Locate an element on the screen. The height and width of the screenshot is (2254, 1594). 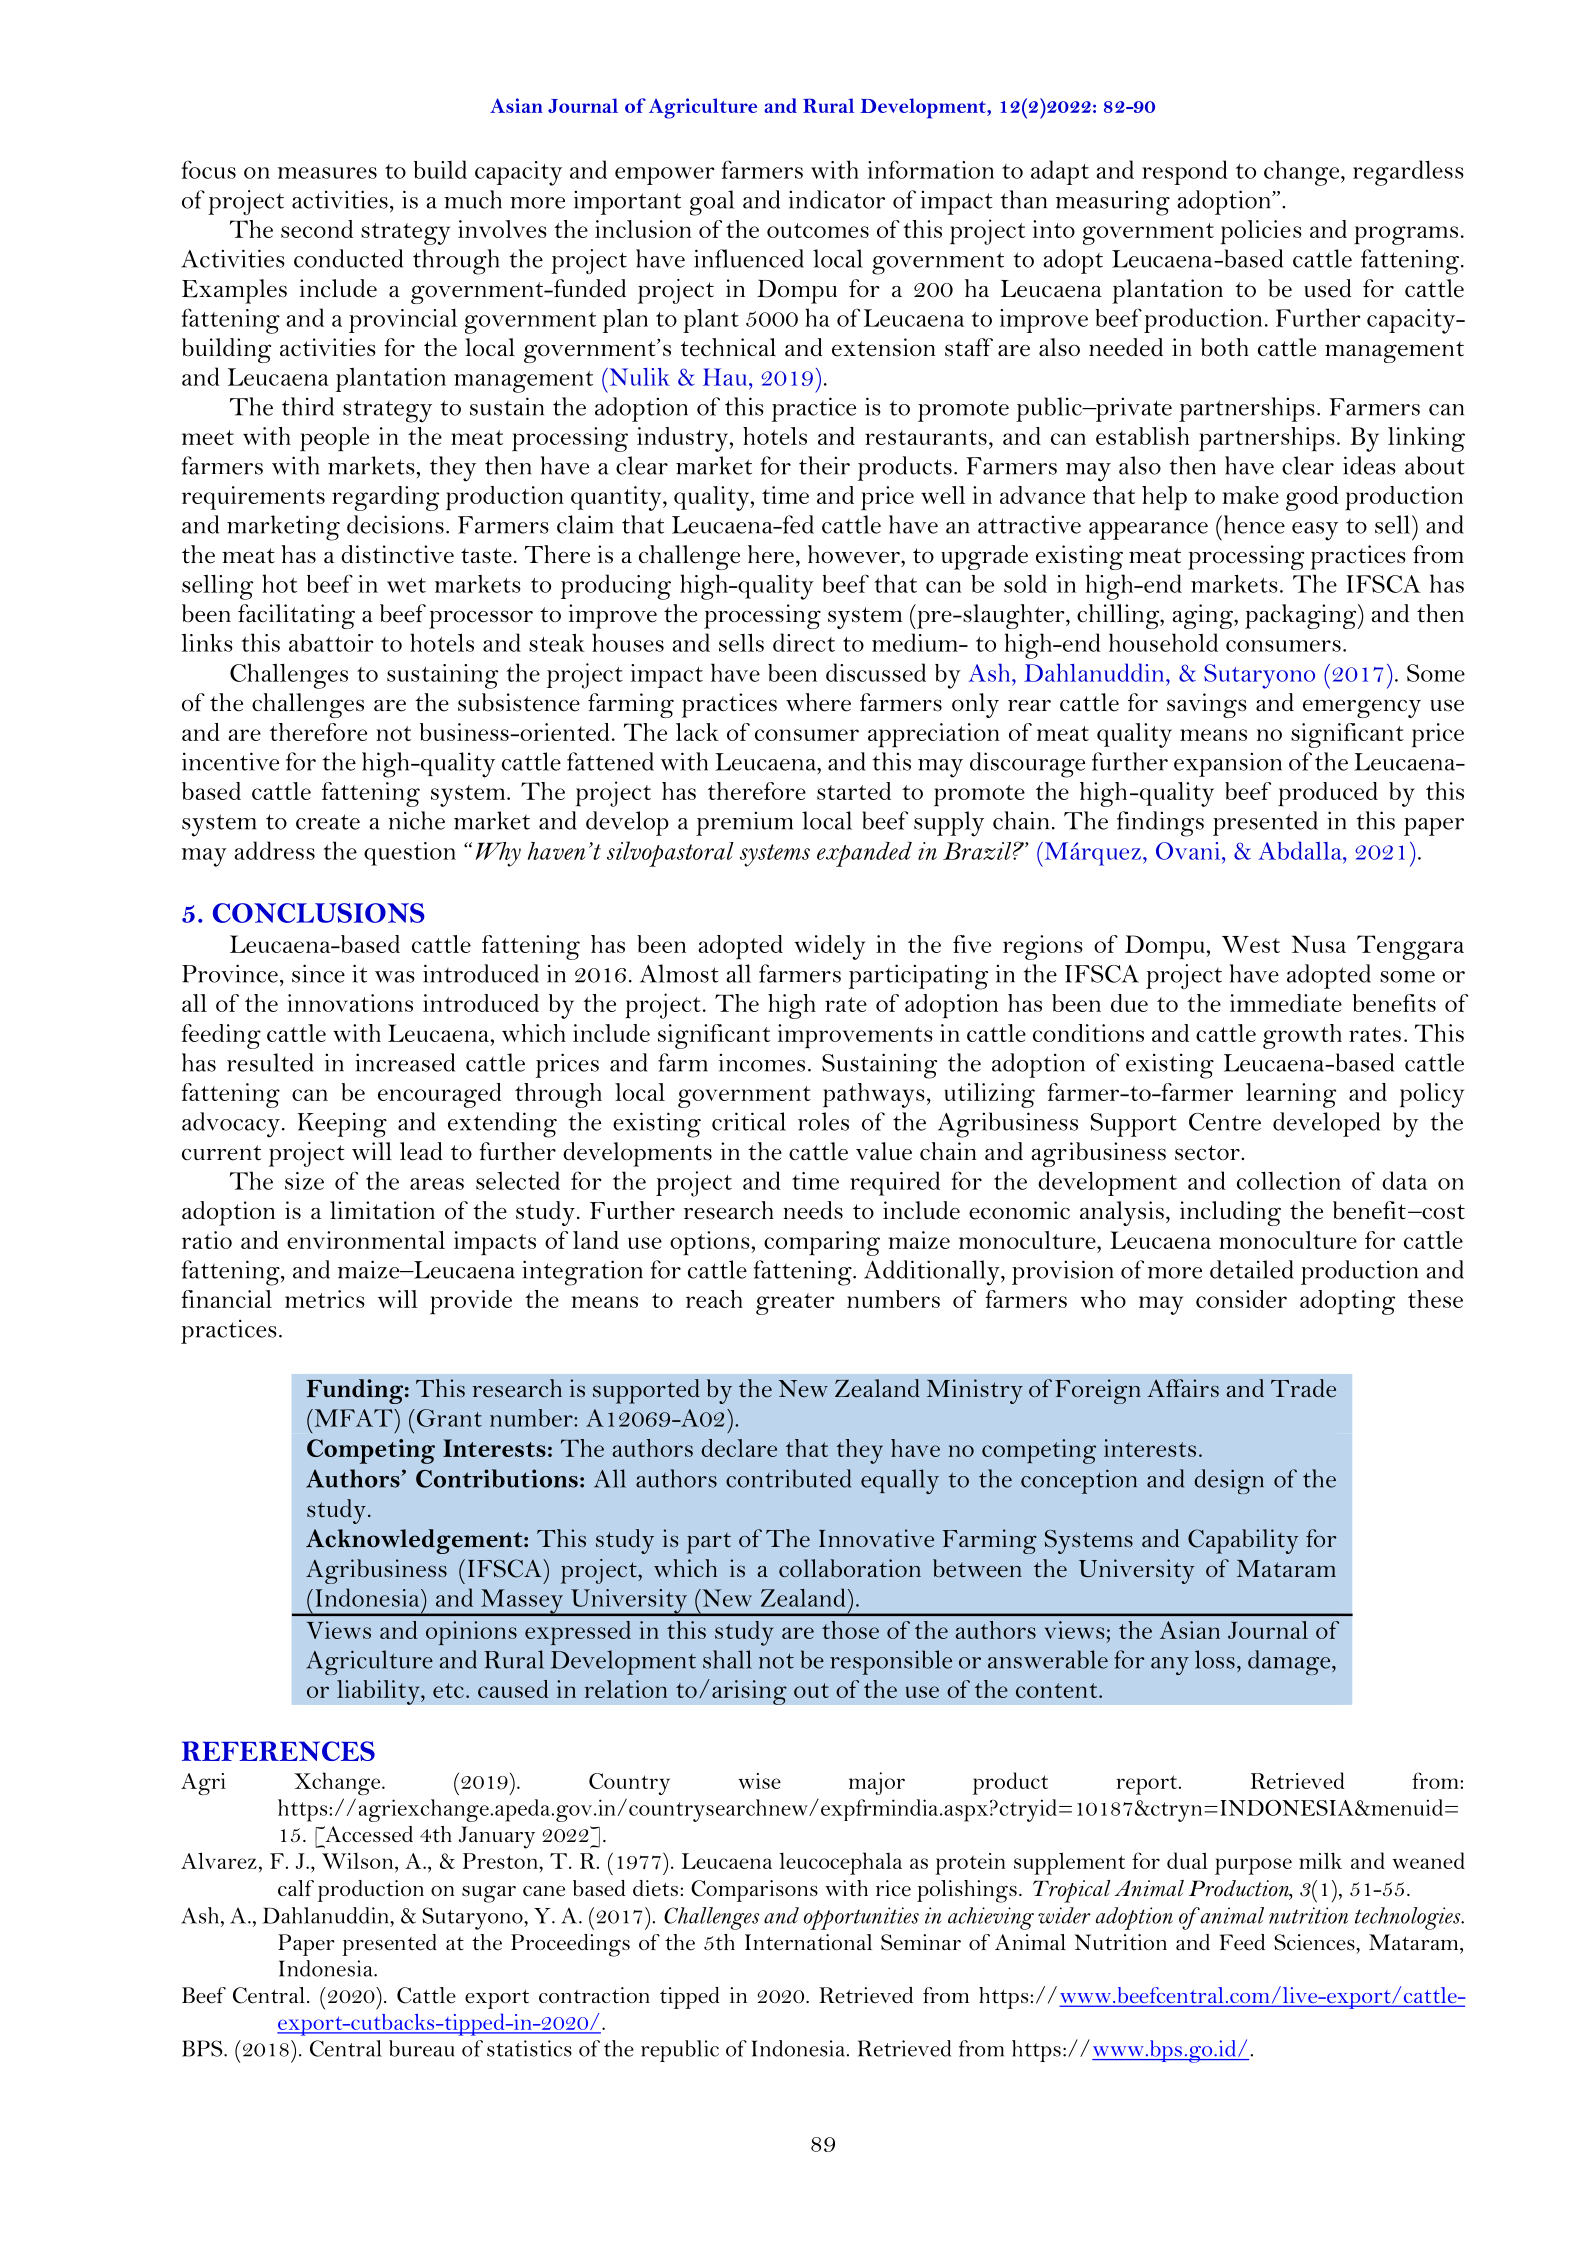
declare is located at coordinates (739, 1448).
